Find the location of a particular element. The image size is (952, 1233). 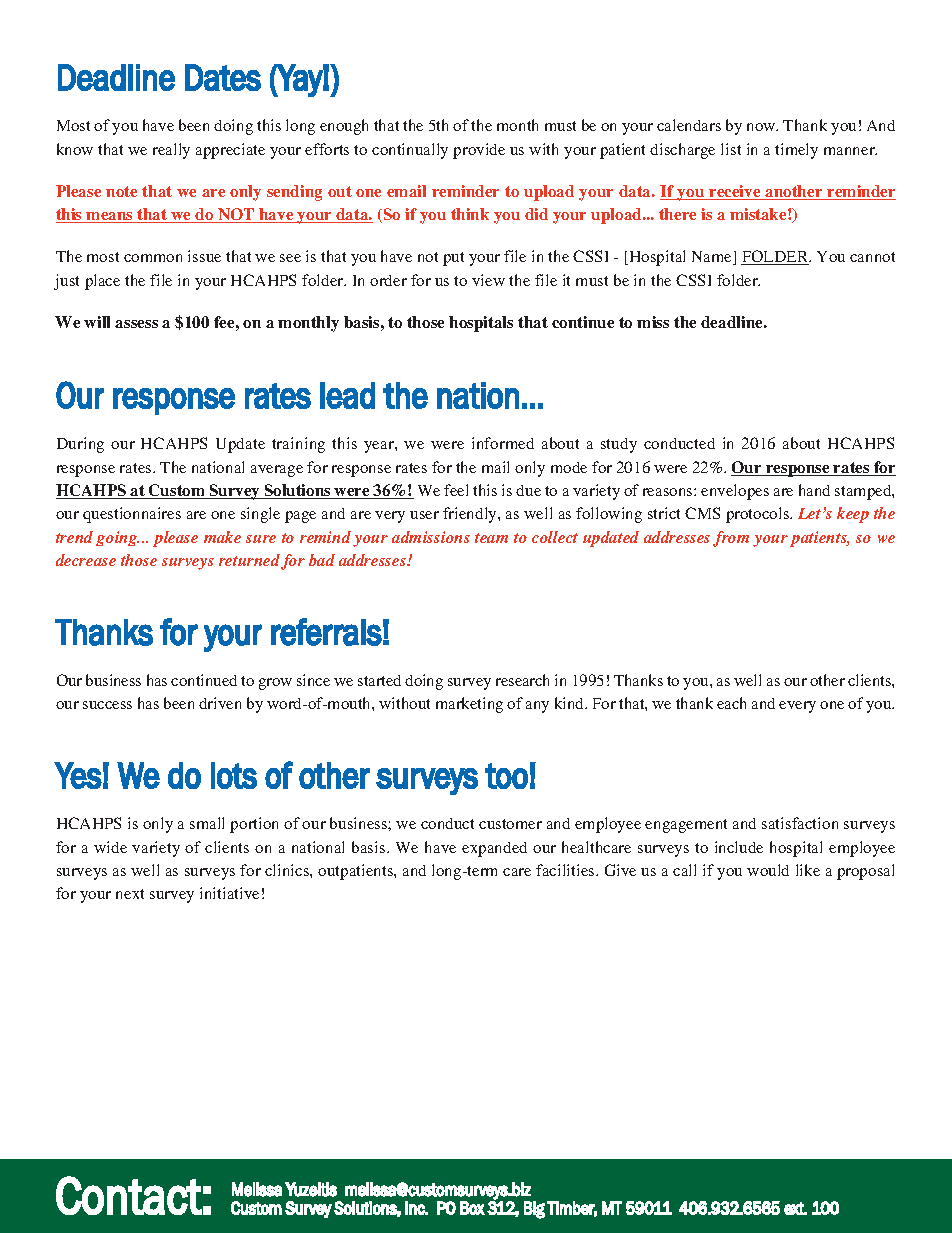

expanded is located at coordinates (494, 849).
